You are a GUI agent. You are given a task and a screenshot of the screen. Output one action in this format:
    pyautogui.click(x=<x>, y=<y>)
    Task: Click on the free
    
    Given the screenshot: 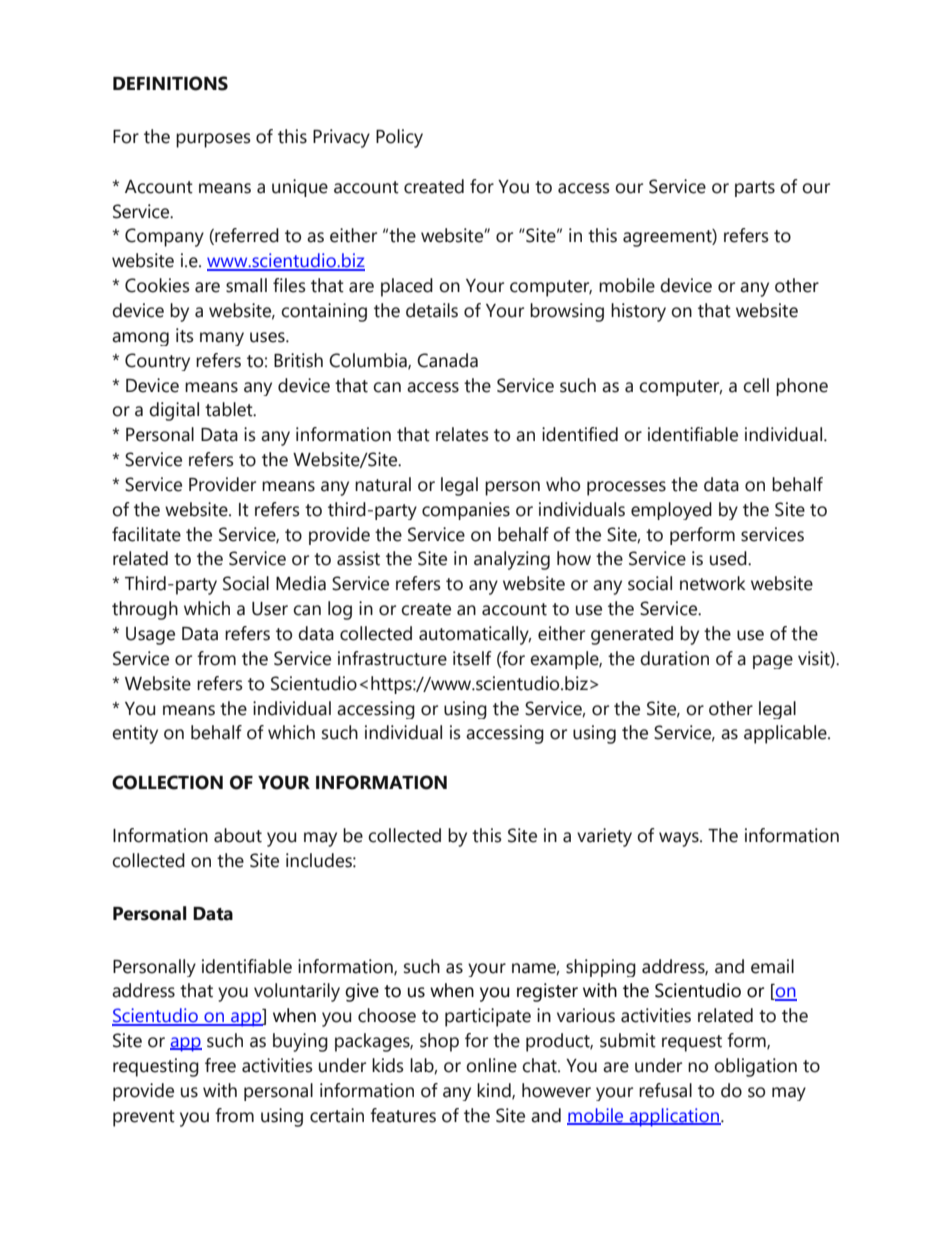 What is the action you would take?
    pyautogui.click(x=220, y=1065)
